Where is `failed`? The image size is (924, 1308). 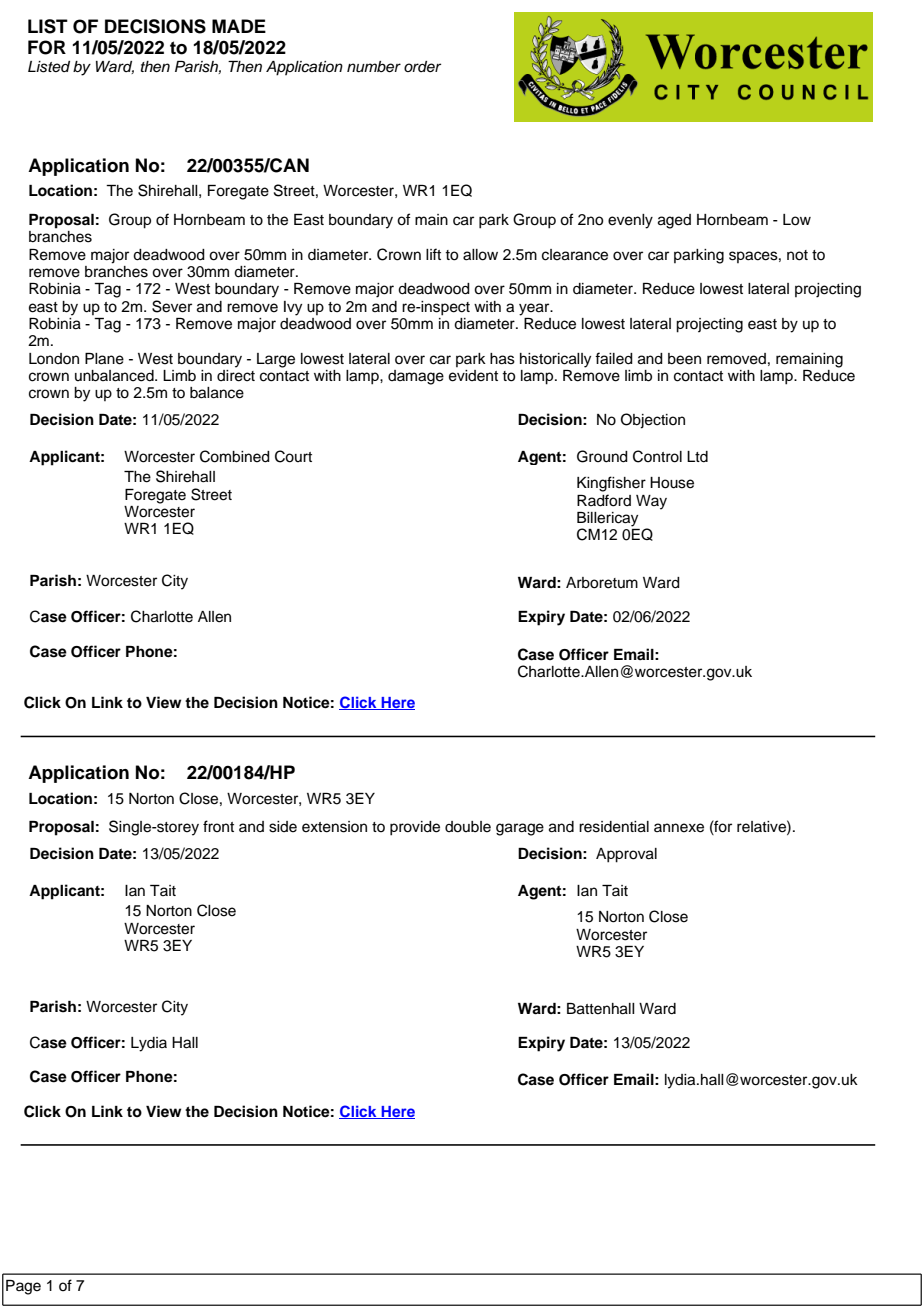 failed is located at coordinates (614, 358).
